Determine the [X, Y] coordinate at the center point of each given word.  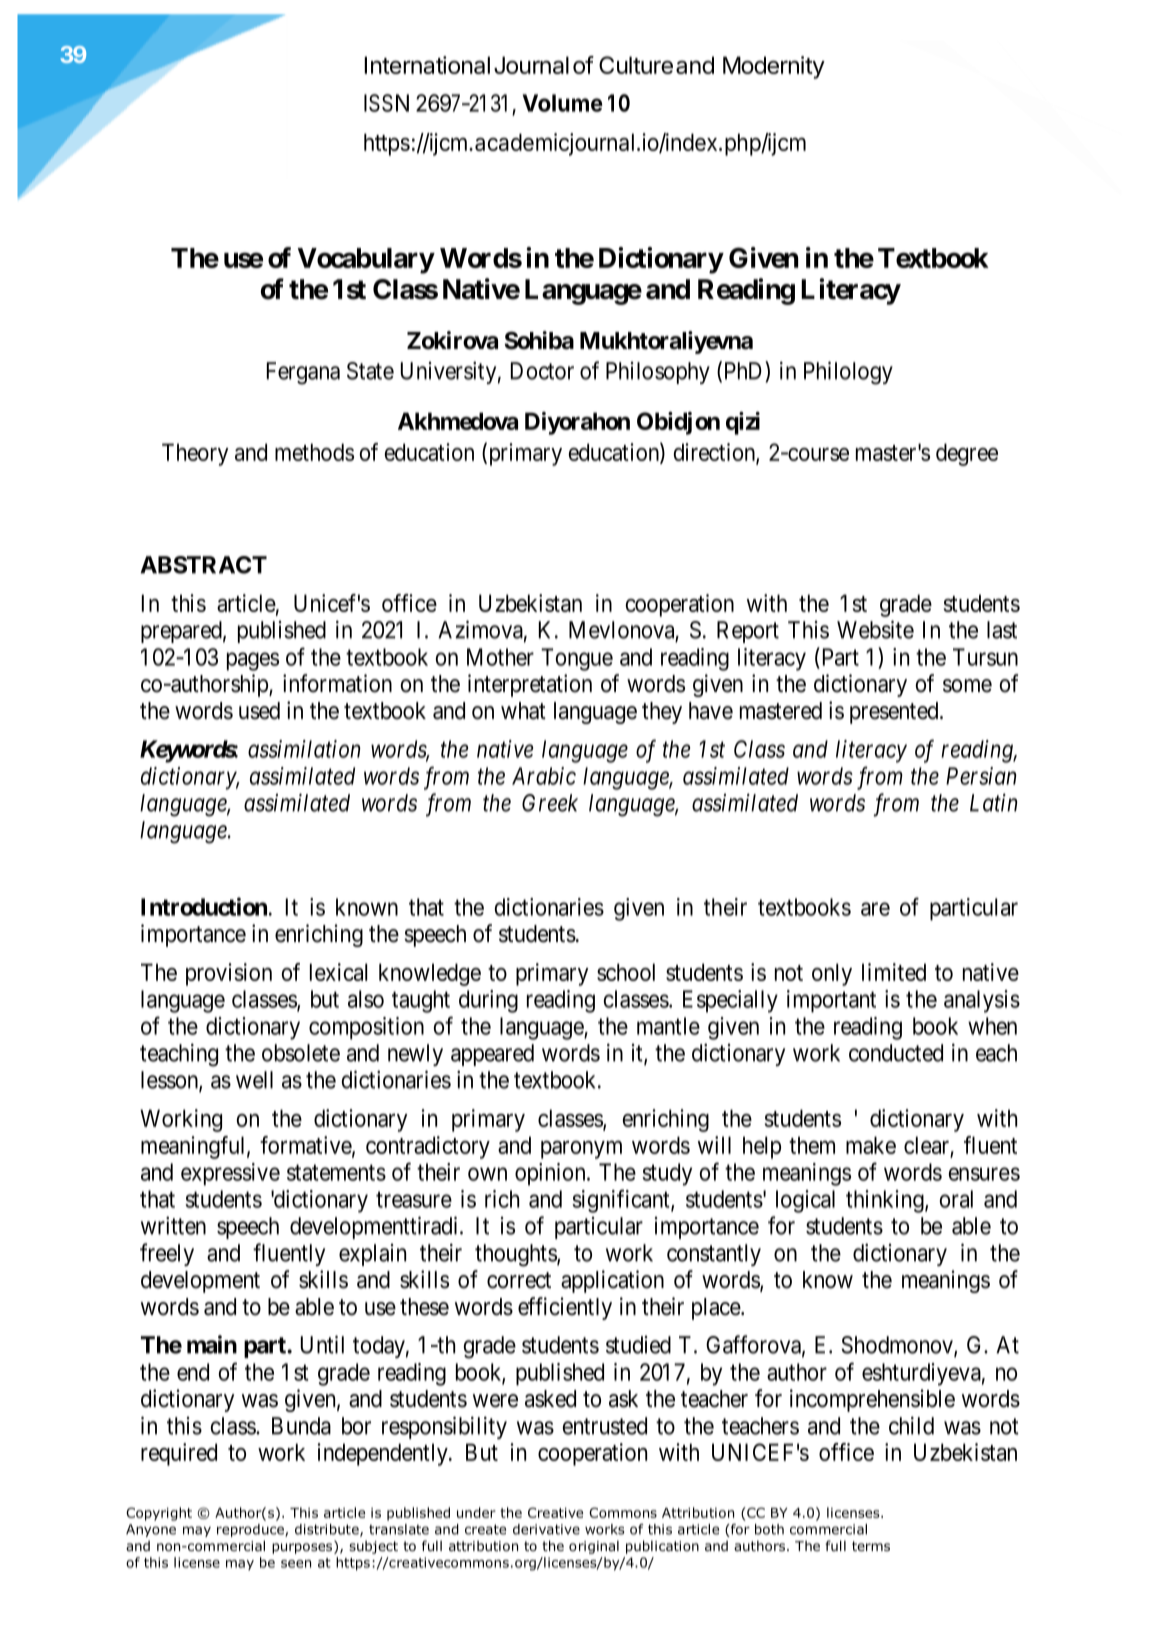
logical [805, 1201]
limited [894, 972]
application [612, 1281]
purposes [303, 1547]
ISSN [386, 103]
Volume [563, 103]
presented [895, 713]
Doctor [542, 371]
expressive [230, 1174]
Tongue [577, 659]
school [626, 972]
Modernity [774, 67]
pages [253, 661]
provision [229, 974]
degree [967, 454]
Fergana [303, 373]
